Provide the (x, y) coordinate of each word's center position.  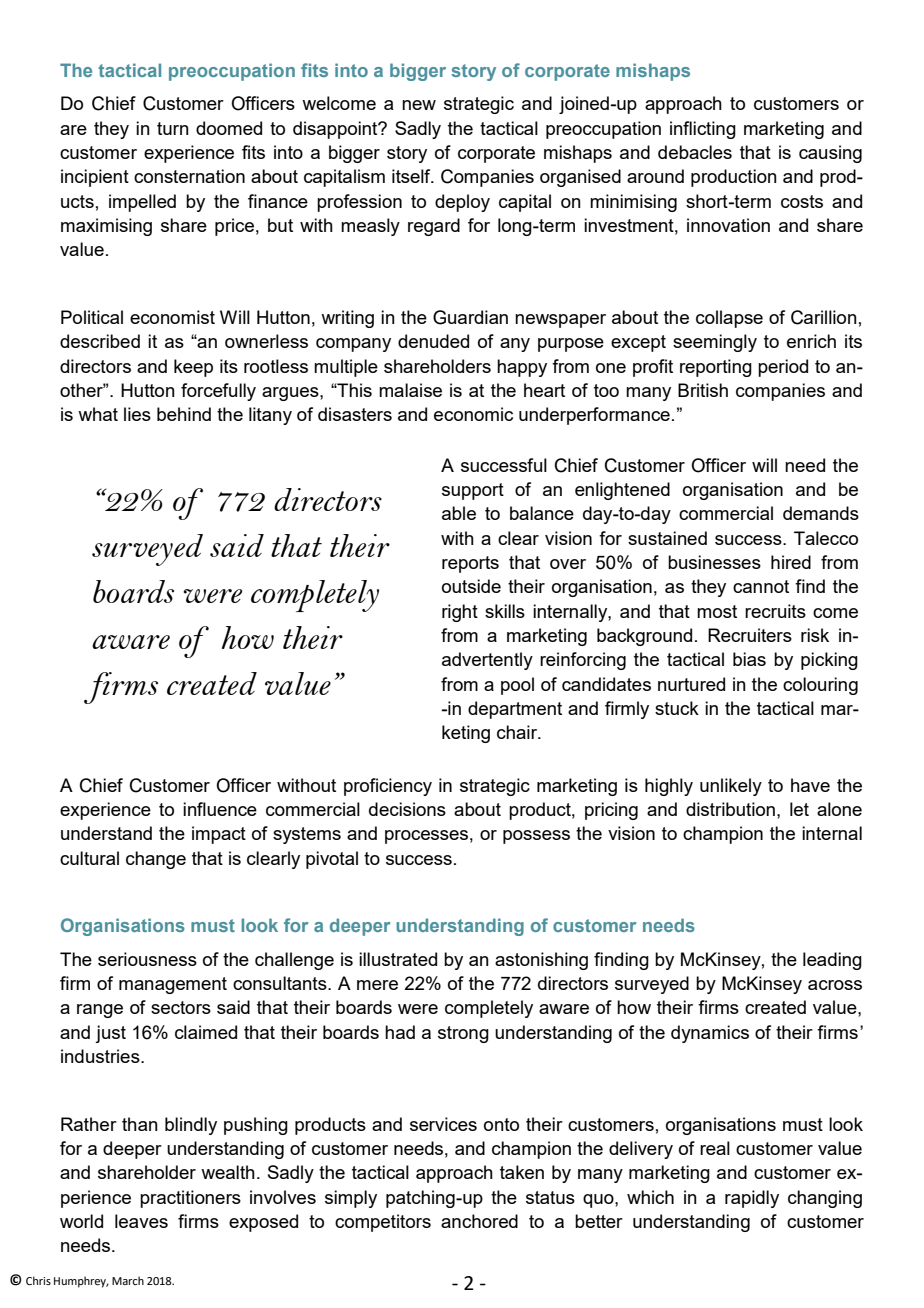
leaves (141, 1221)
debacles (695, 152)
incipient (95, 178)
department (515, 710)
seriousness (147, 959)
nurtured (691, 684)
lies (137, 414)
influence (220, 809)
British (703, 390)
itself (412, 176)
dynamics (710, 1034)
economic (473, 414)
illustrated (398, 959)
